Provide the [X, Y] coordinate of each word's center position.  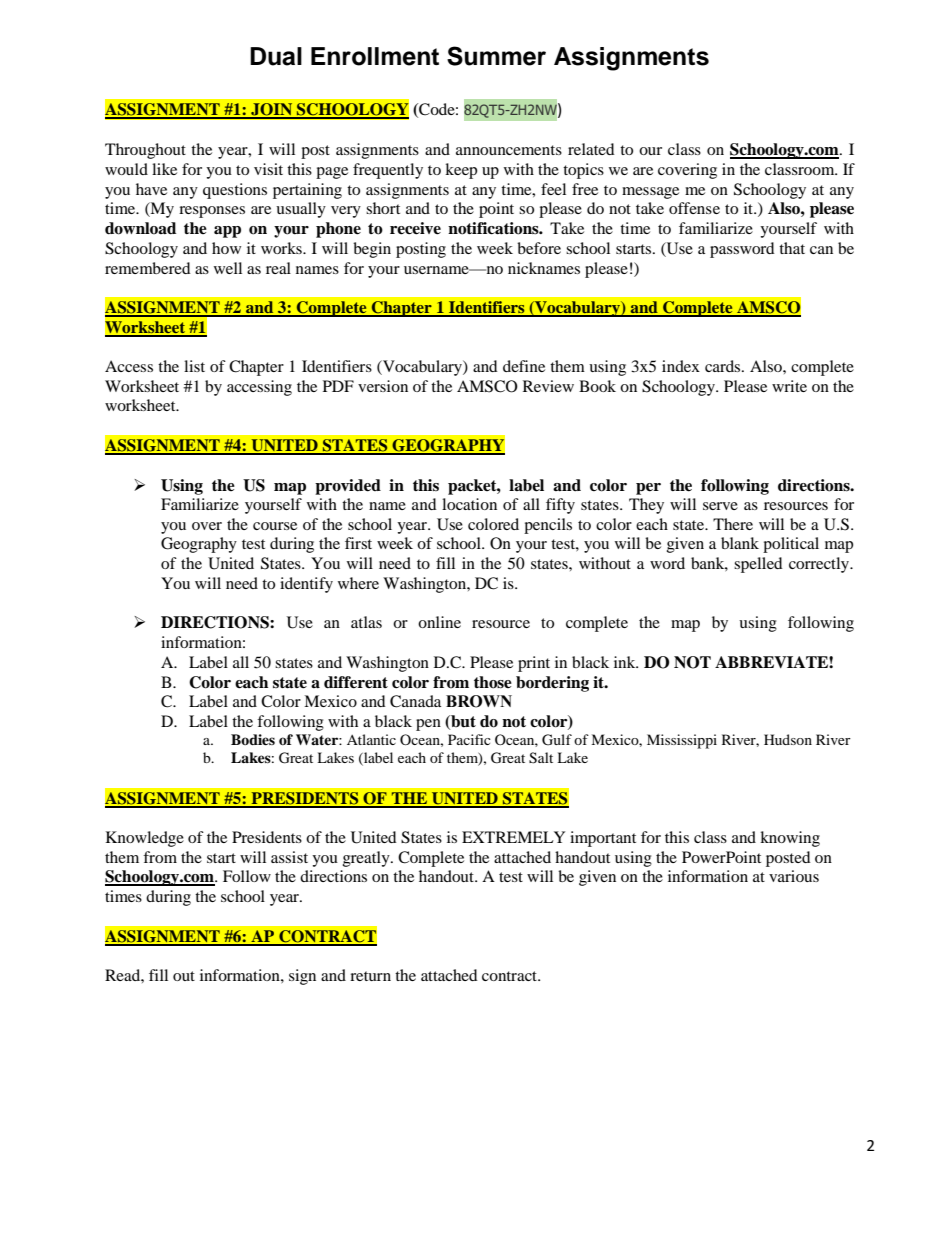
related [591, 149]
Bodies [253, 739]
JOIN [272, 110]
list [194, 366]
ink [626, 662]
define [524, 366]
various [794, 876]
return [370, 976]
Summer [496, 56]
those [493, 682]
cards [724, 366]
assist [289, 857]
